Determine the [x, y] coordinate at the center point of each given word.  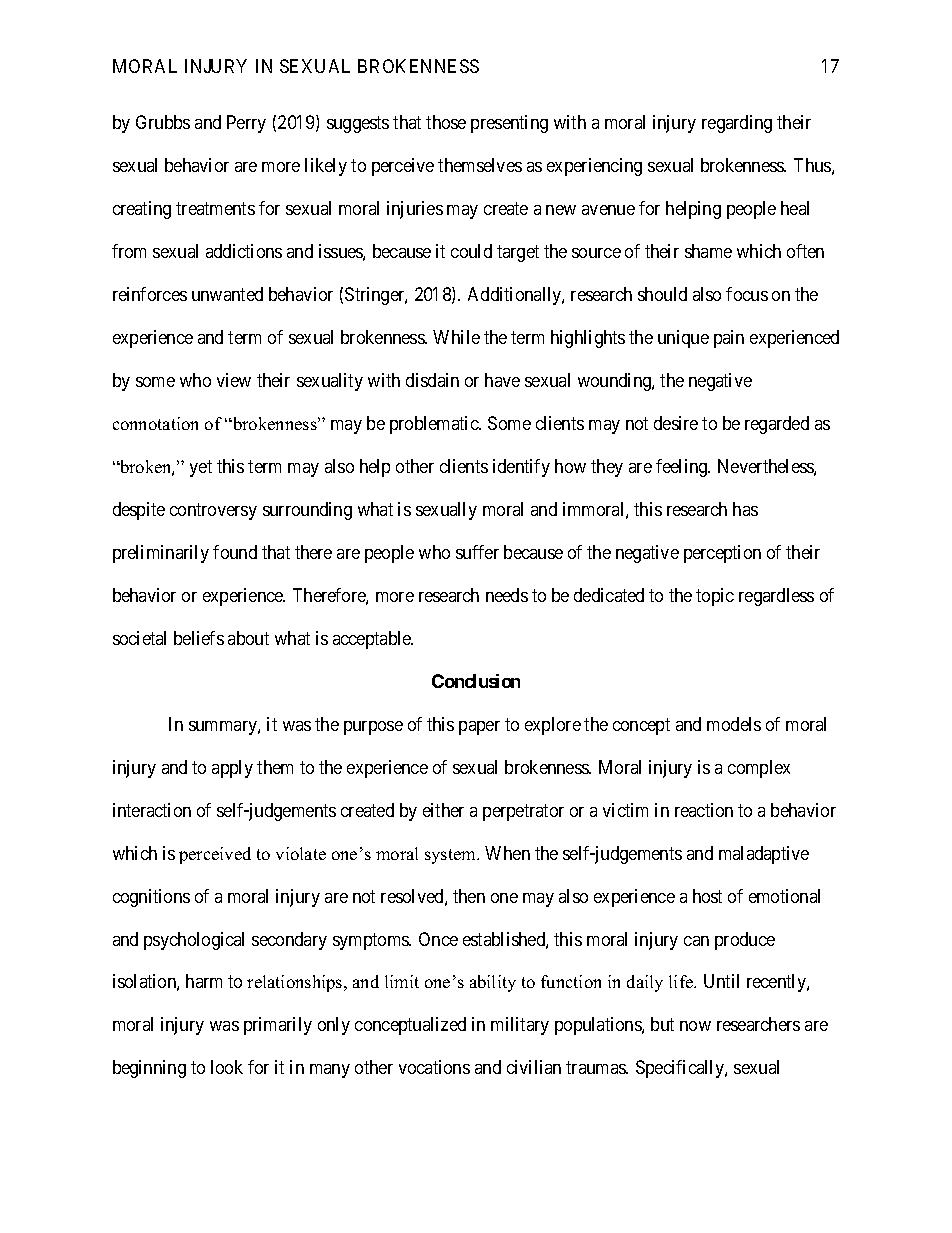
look [227, 1067]
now [695, 1026]
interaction [152, 810]
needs [507, 595]
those [446, 122]
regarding [737, 124]
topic [715, 597]
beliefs [199, 638]
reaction [704, 810]
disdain [432, 380]
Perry [246, 124]
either [443, 810]
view [234, 380]
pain [729, 339]
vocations [434, 1067]
